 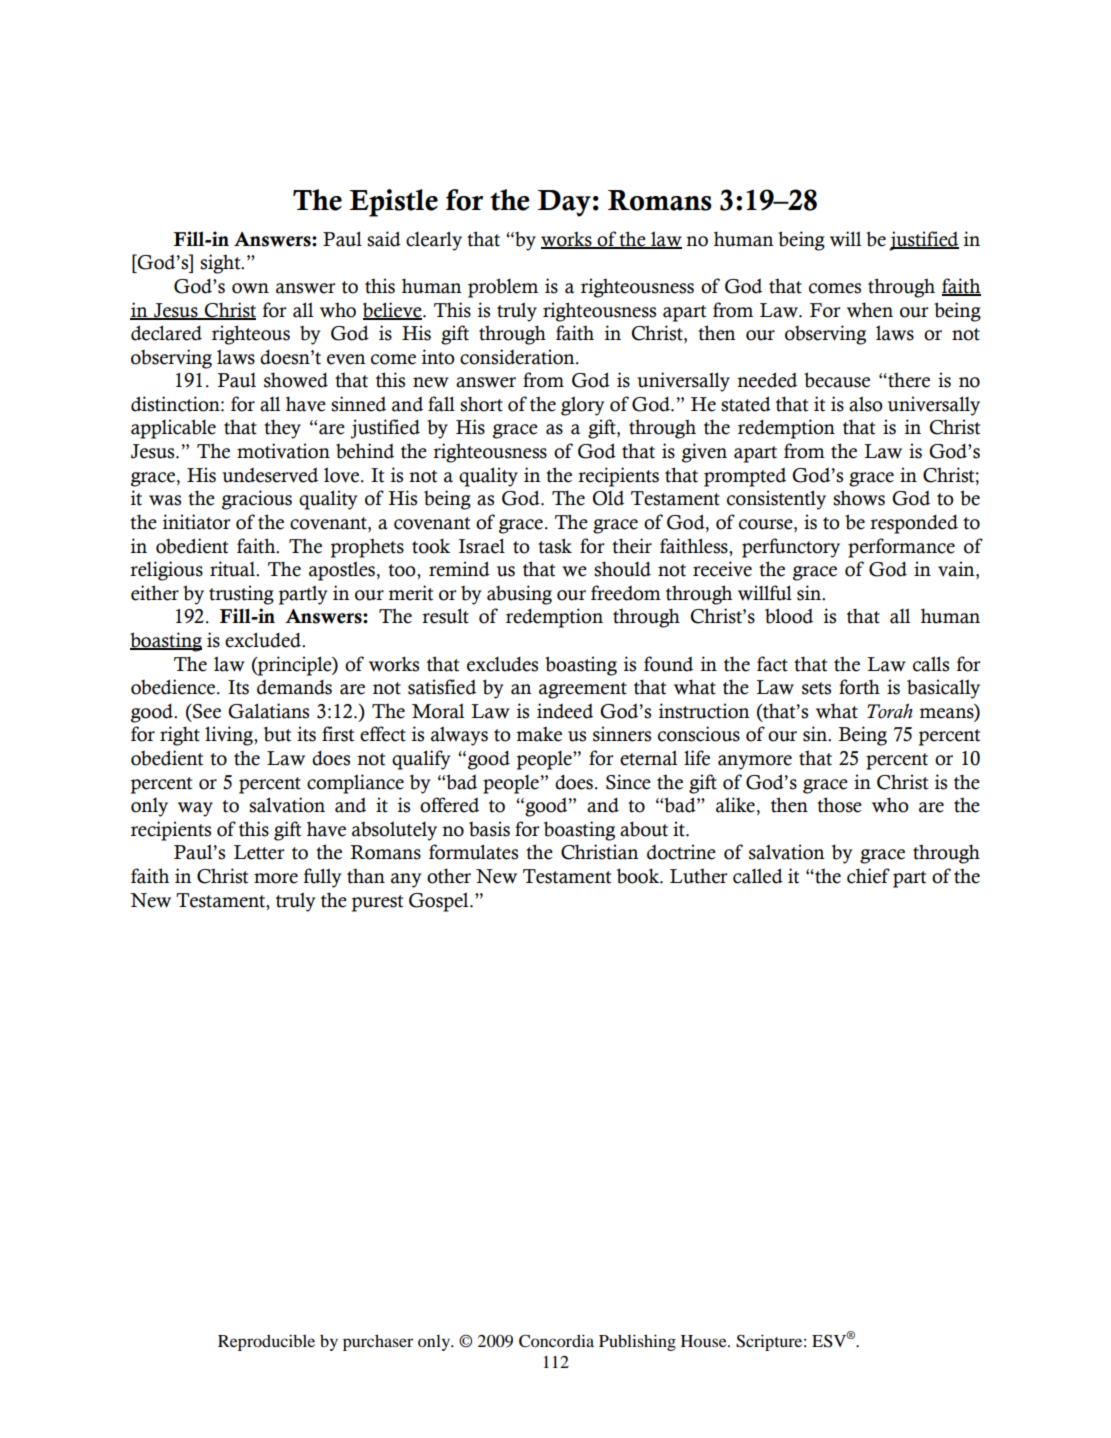 I want to click on fully, so click(x=322, y=878).
